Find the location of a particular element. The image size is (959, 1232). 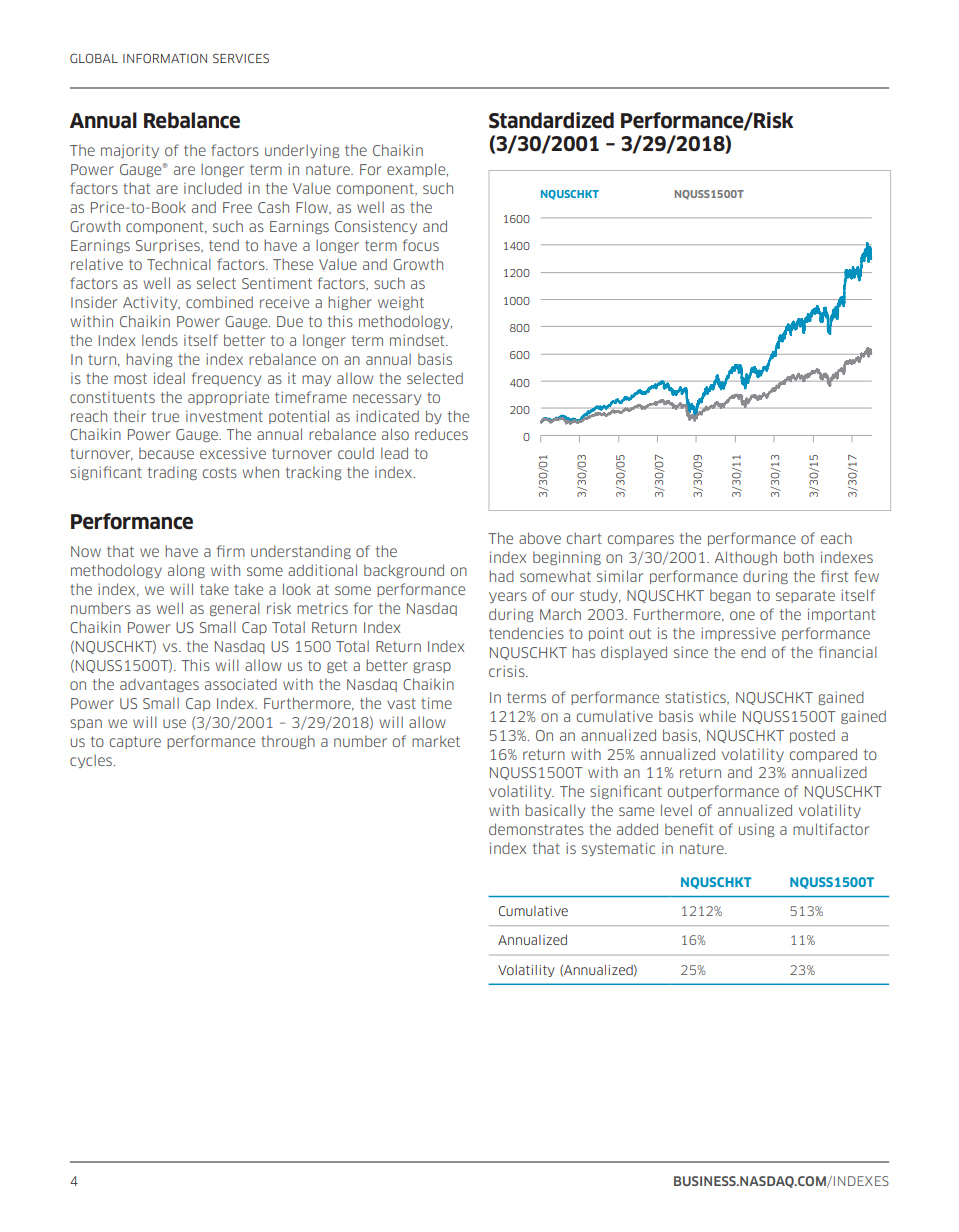

INFORMATION is located at coordinates (165, 58).
